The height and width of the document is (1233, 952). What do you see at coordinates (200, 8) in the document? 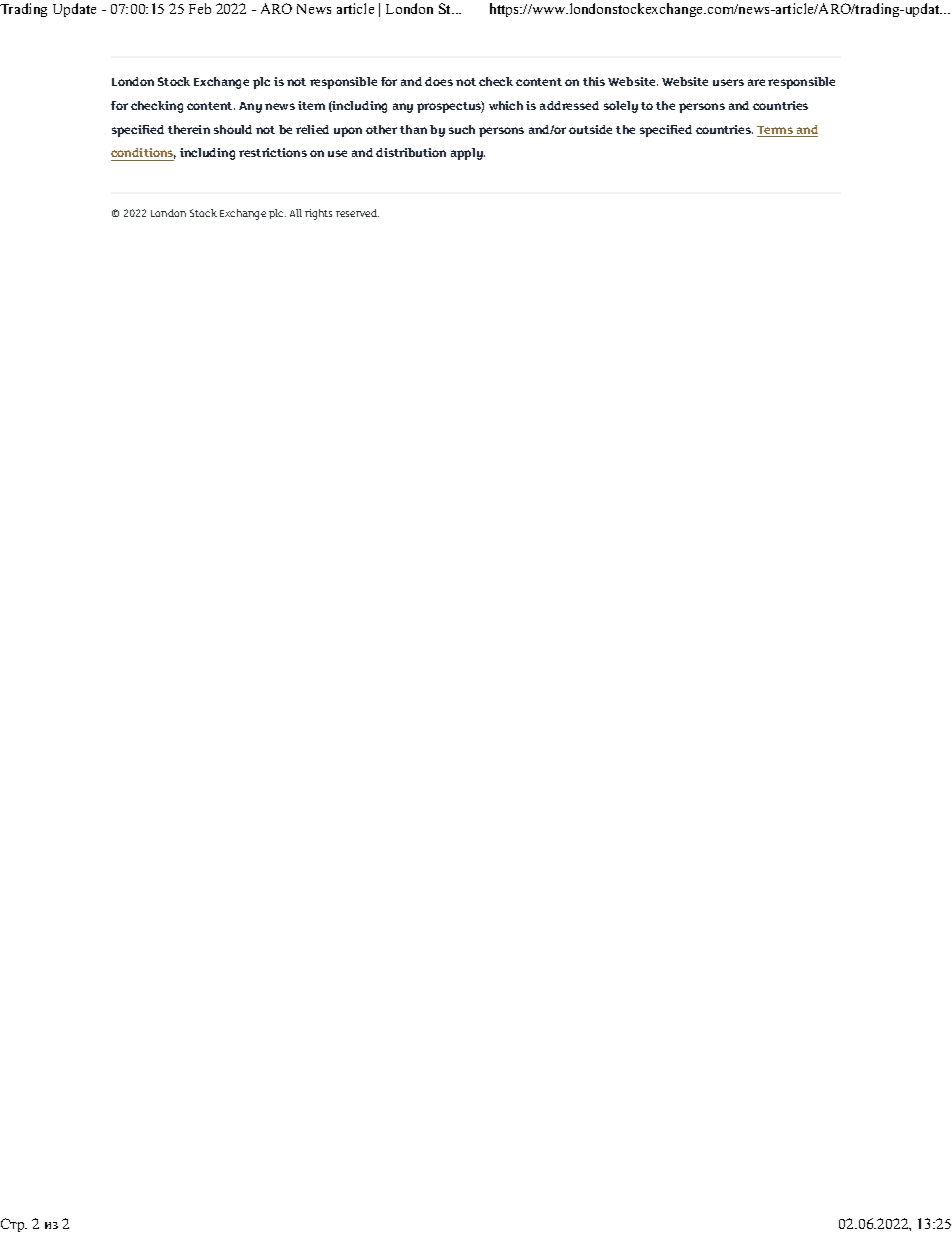
I see `Feb` at bounding box center [200, 8].
